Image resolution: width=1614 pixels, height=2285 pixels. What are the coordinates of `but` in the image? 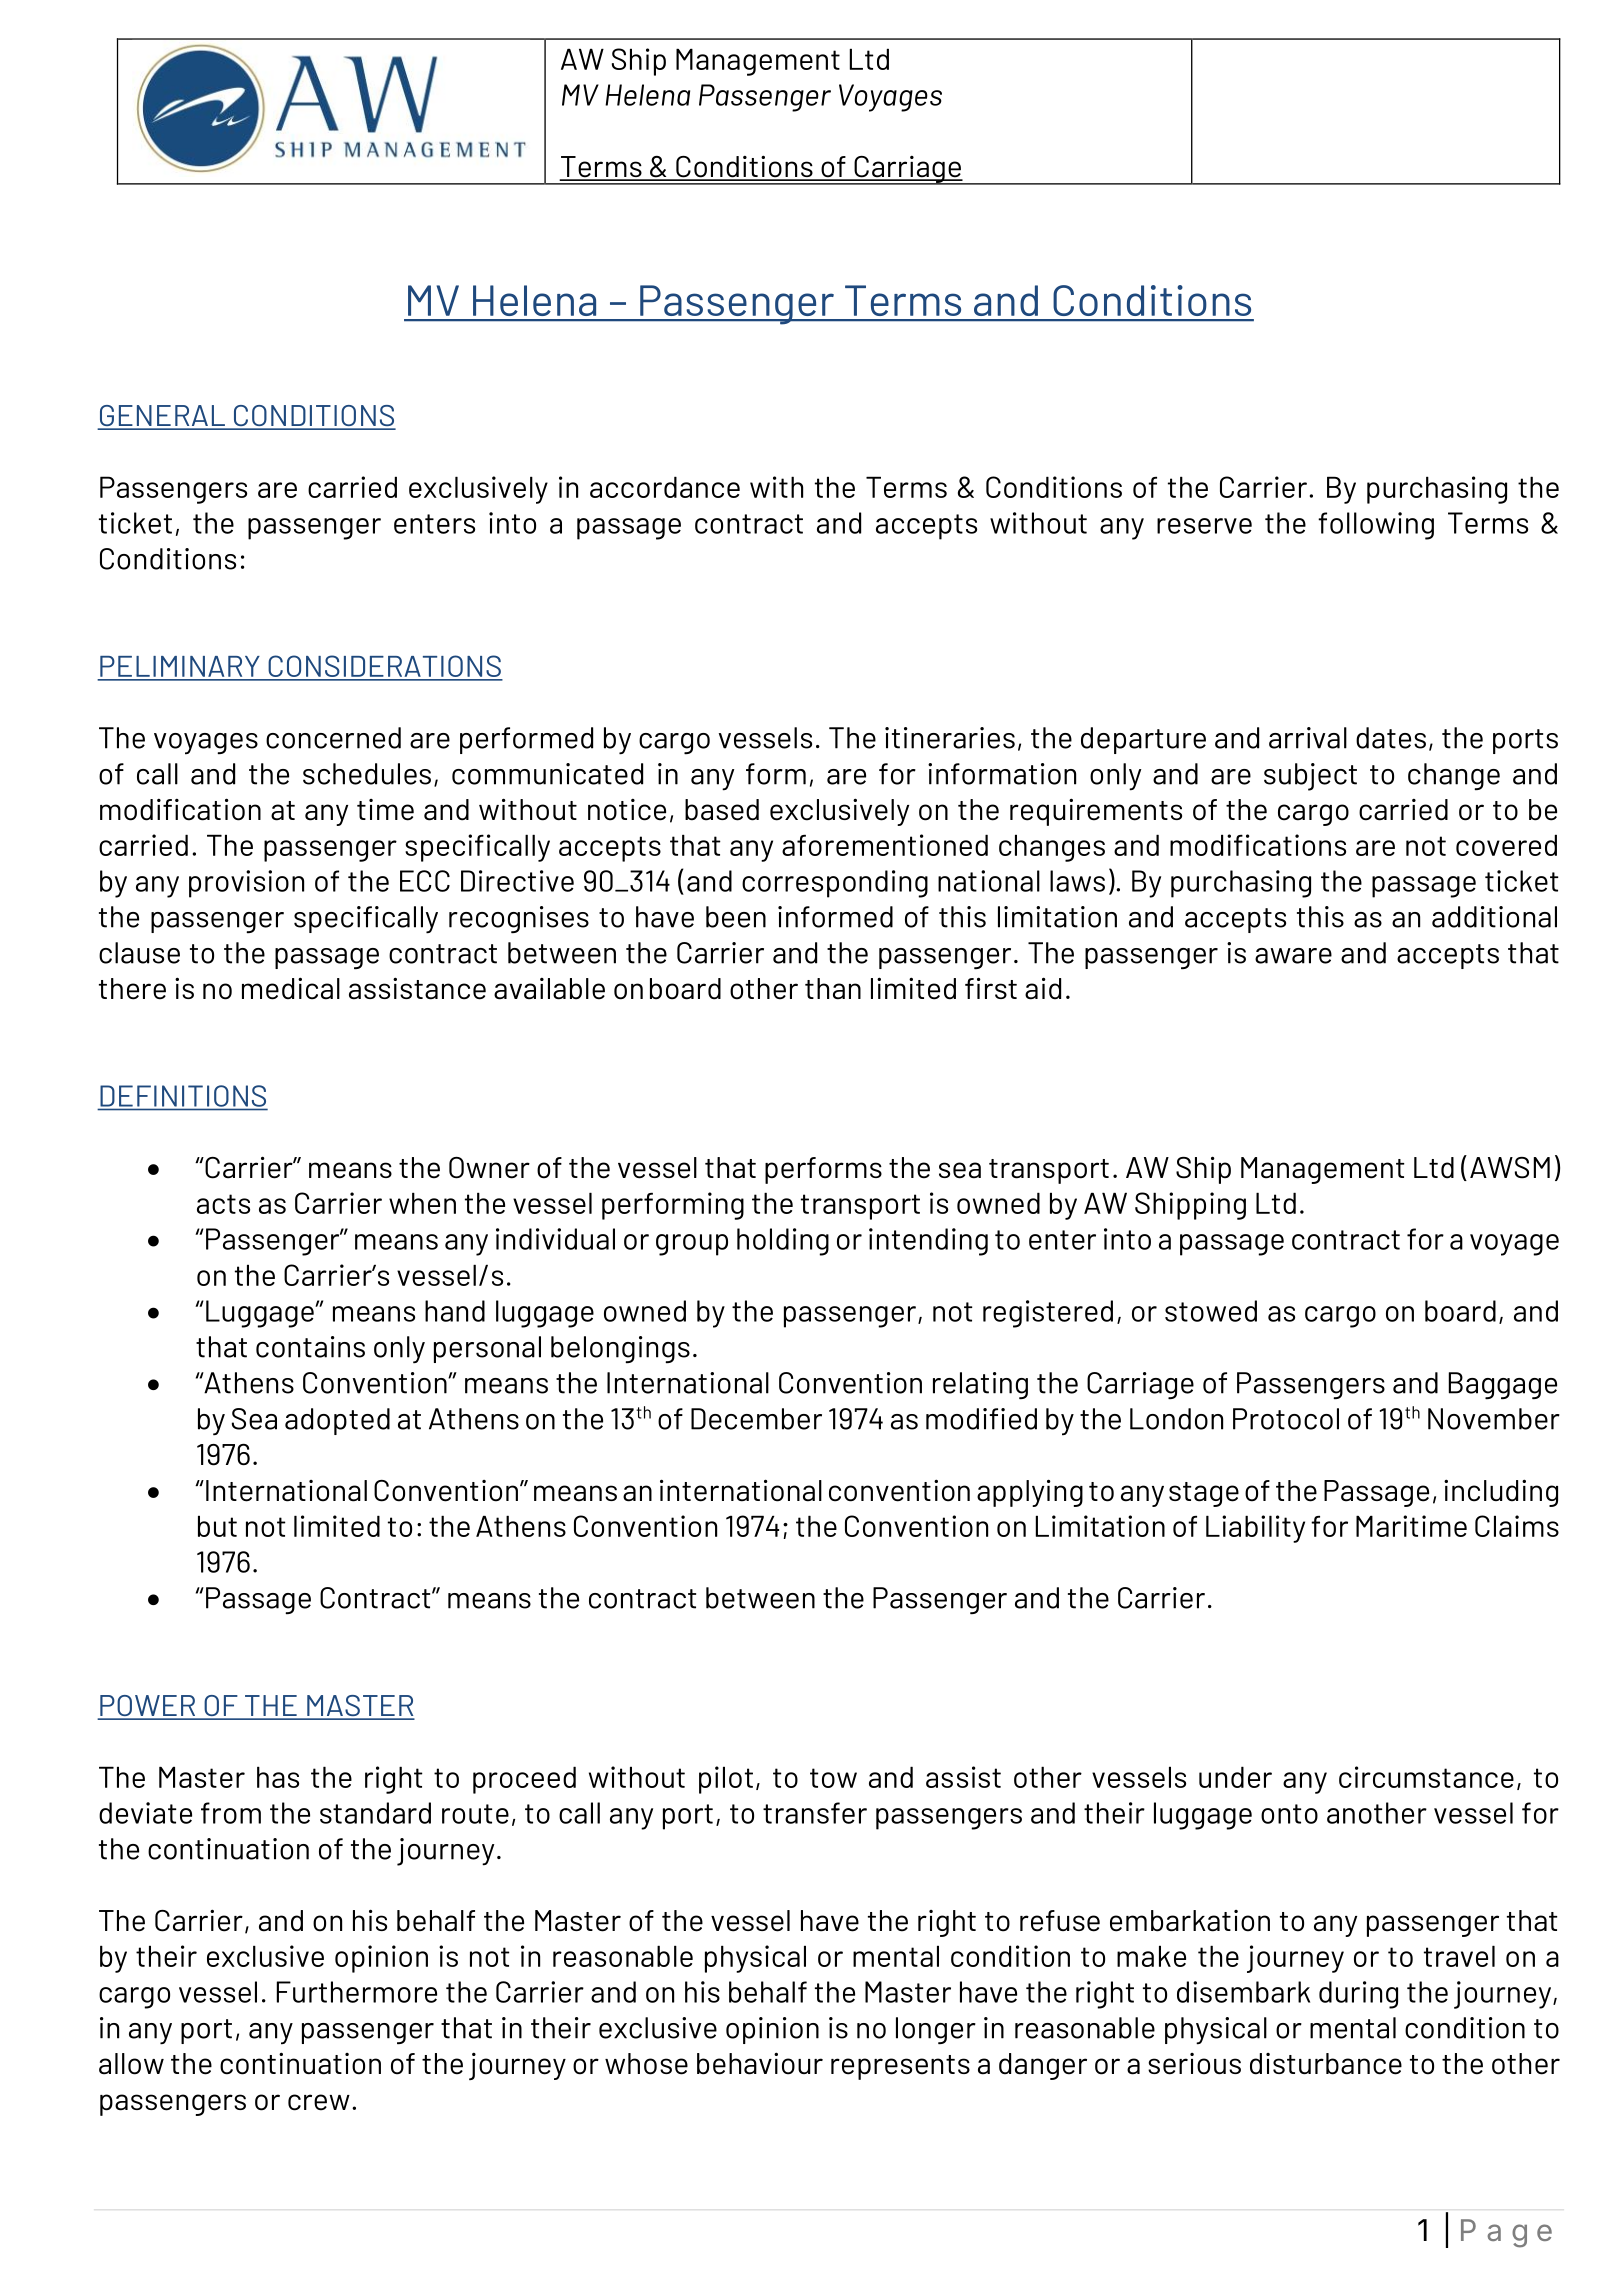 It's located at (217, 1526).
